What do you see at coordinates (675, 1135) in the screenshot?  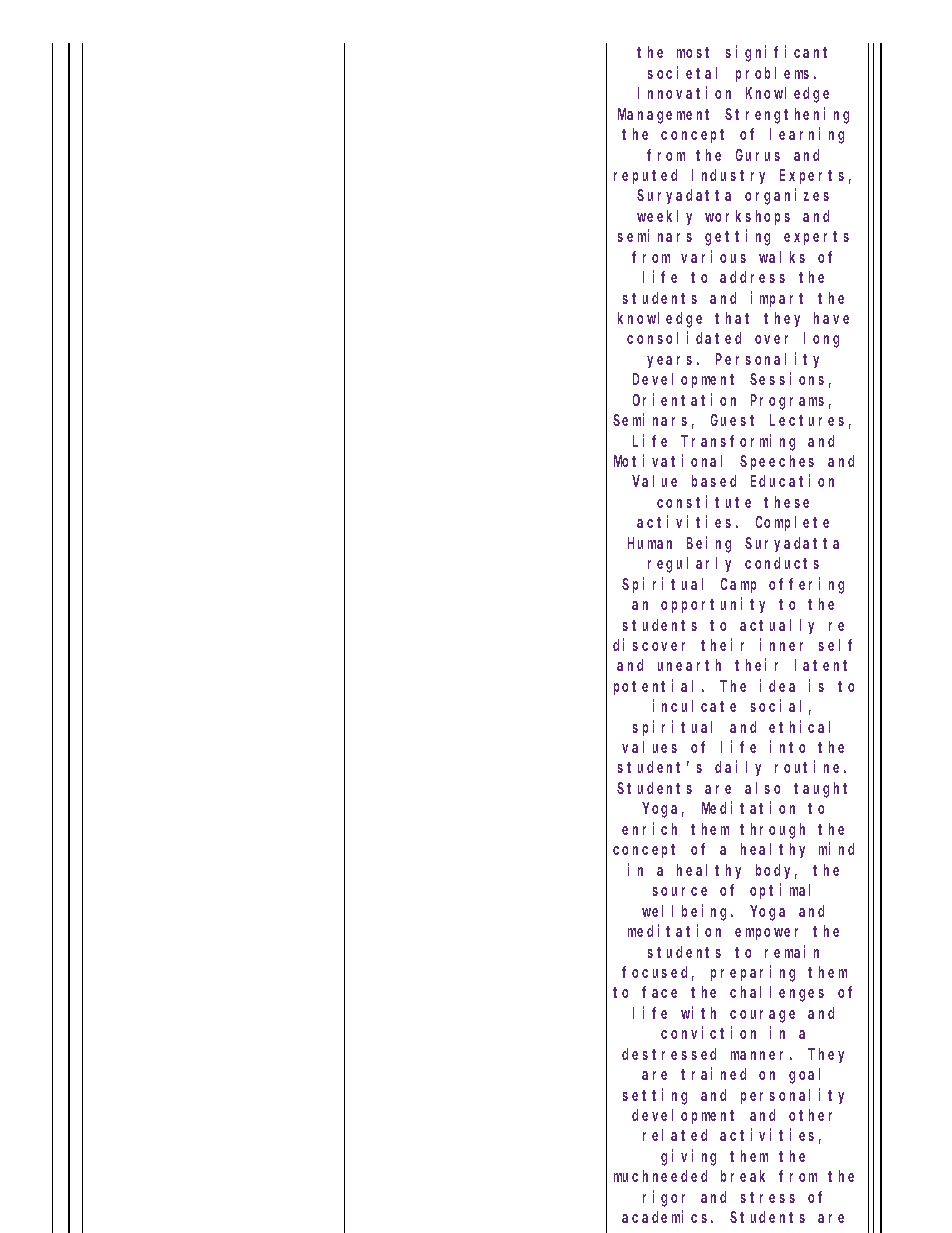 I see `related` at bounding box center [675, 1135].
